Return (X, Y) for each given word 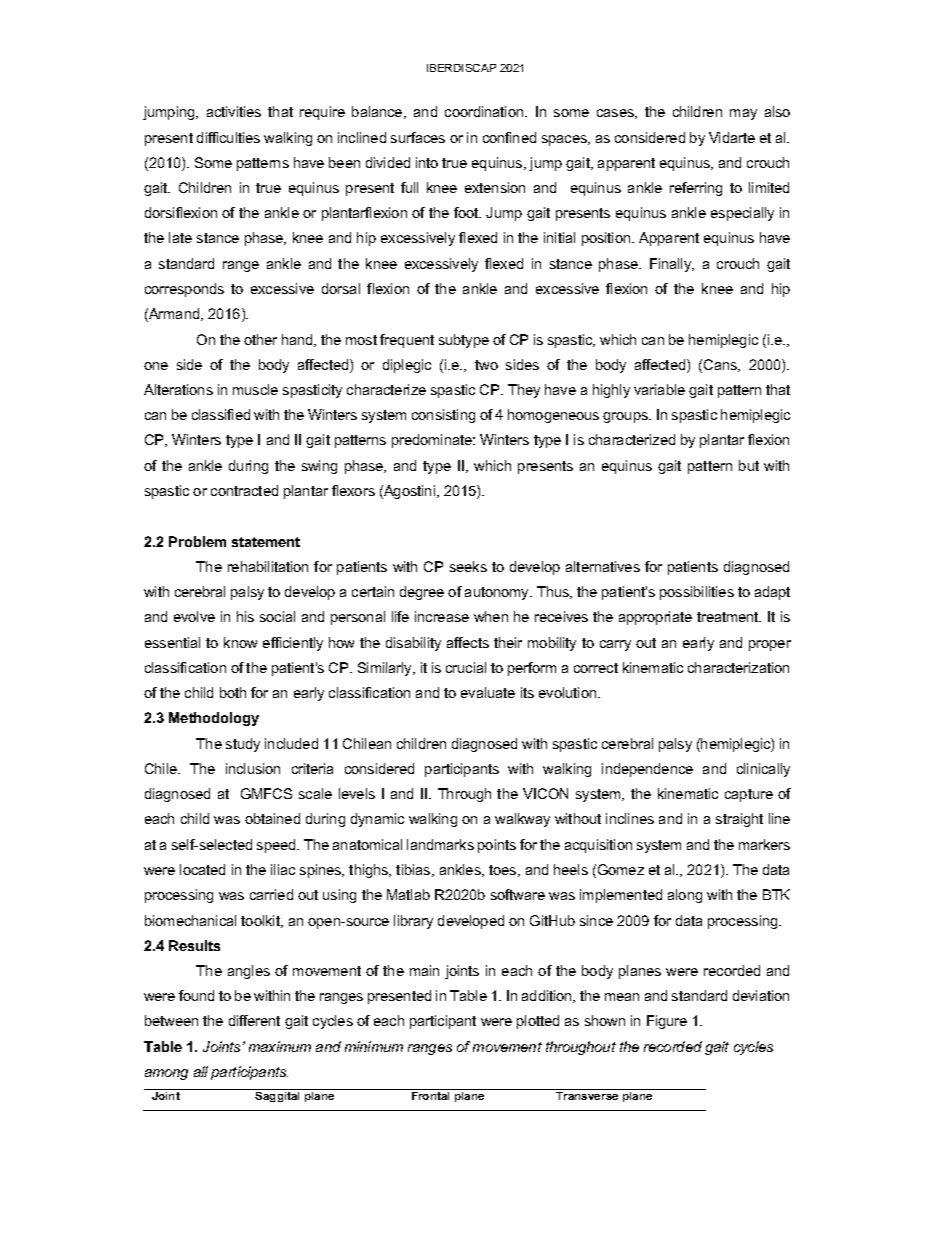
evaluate (488, 692)
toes (504, 871)
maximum (280, 1046)
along (685, 896)
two (486, 365)
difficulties (228, 137)
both (233, 692)
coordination (485, 111)
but (749, 465)
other (260, 339)
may (743, 114)
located (202, 869)
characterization (738, 667)
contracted (244, 490)
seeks (468, 566)
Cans (722, 365)
